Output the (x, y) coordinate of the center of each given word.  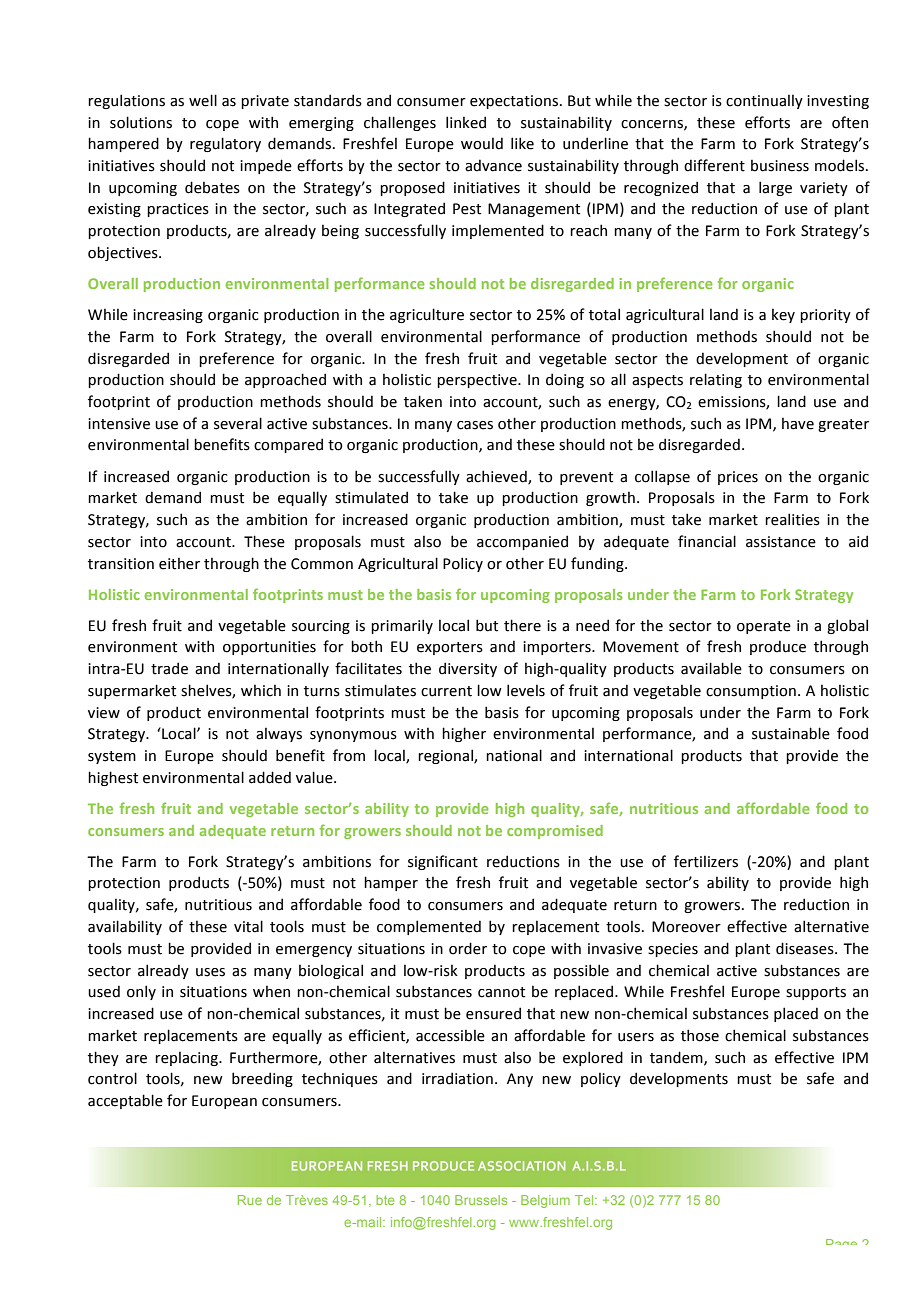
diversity (468, 669)
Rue (250, 1200)
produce (778, 647)
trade (169, 668)
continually (764, 102)
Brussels (481, 1200)
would (482, 143)
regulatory (225, 144)
